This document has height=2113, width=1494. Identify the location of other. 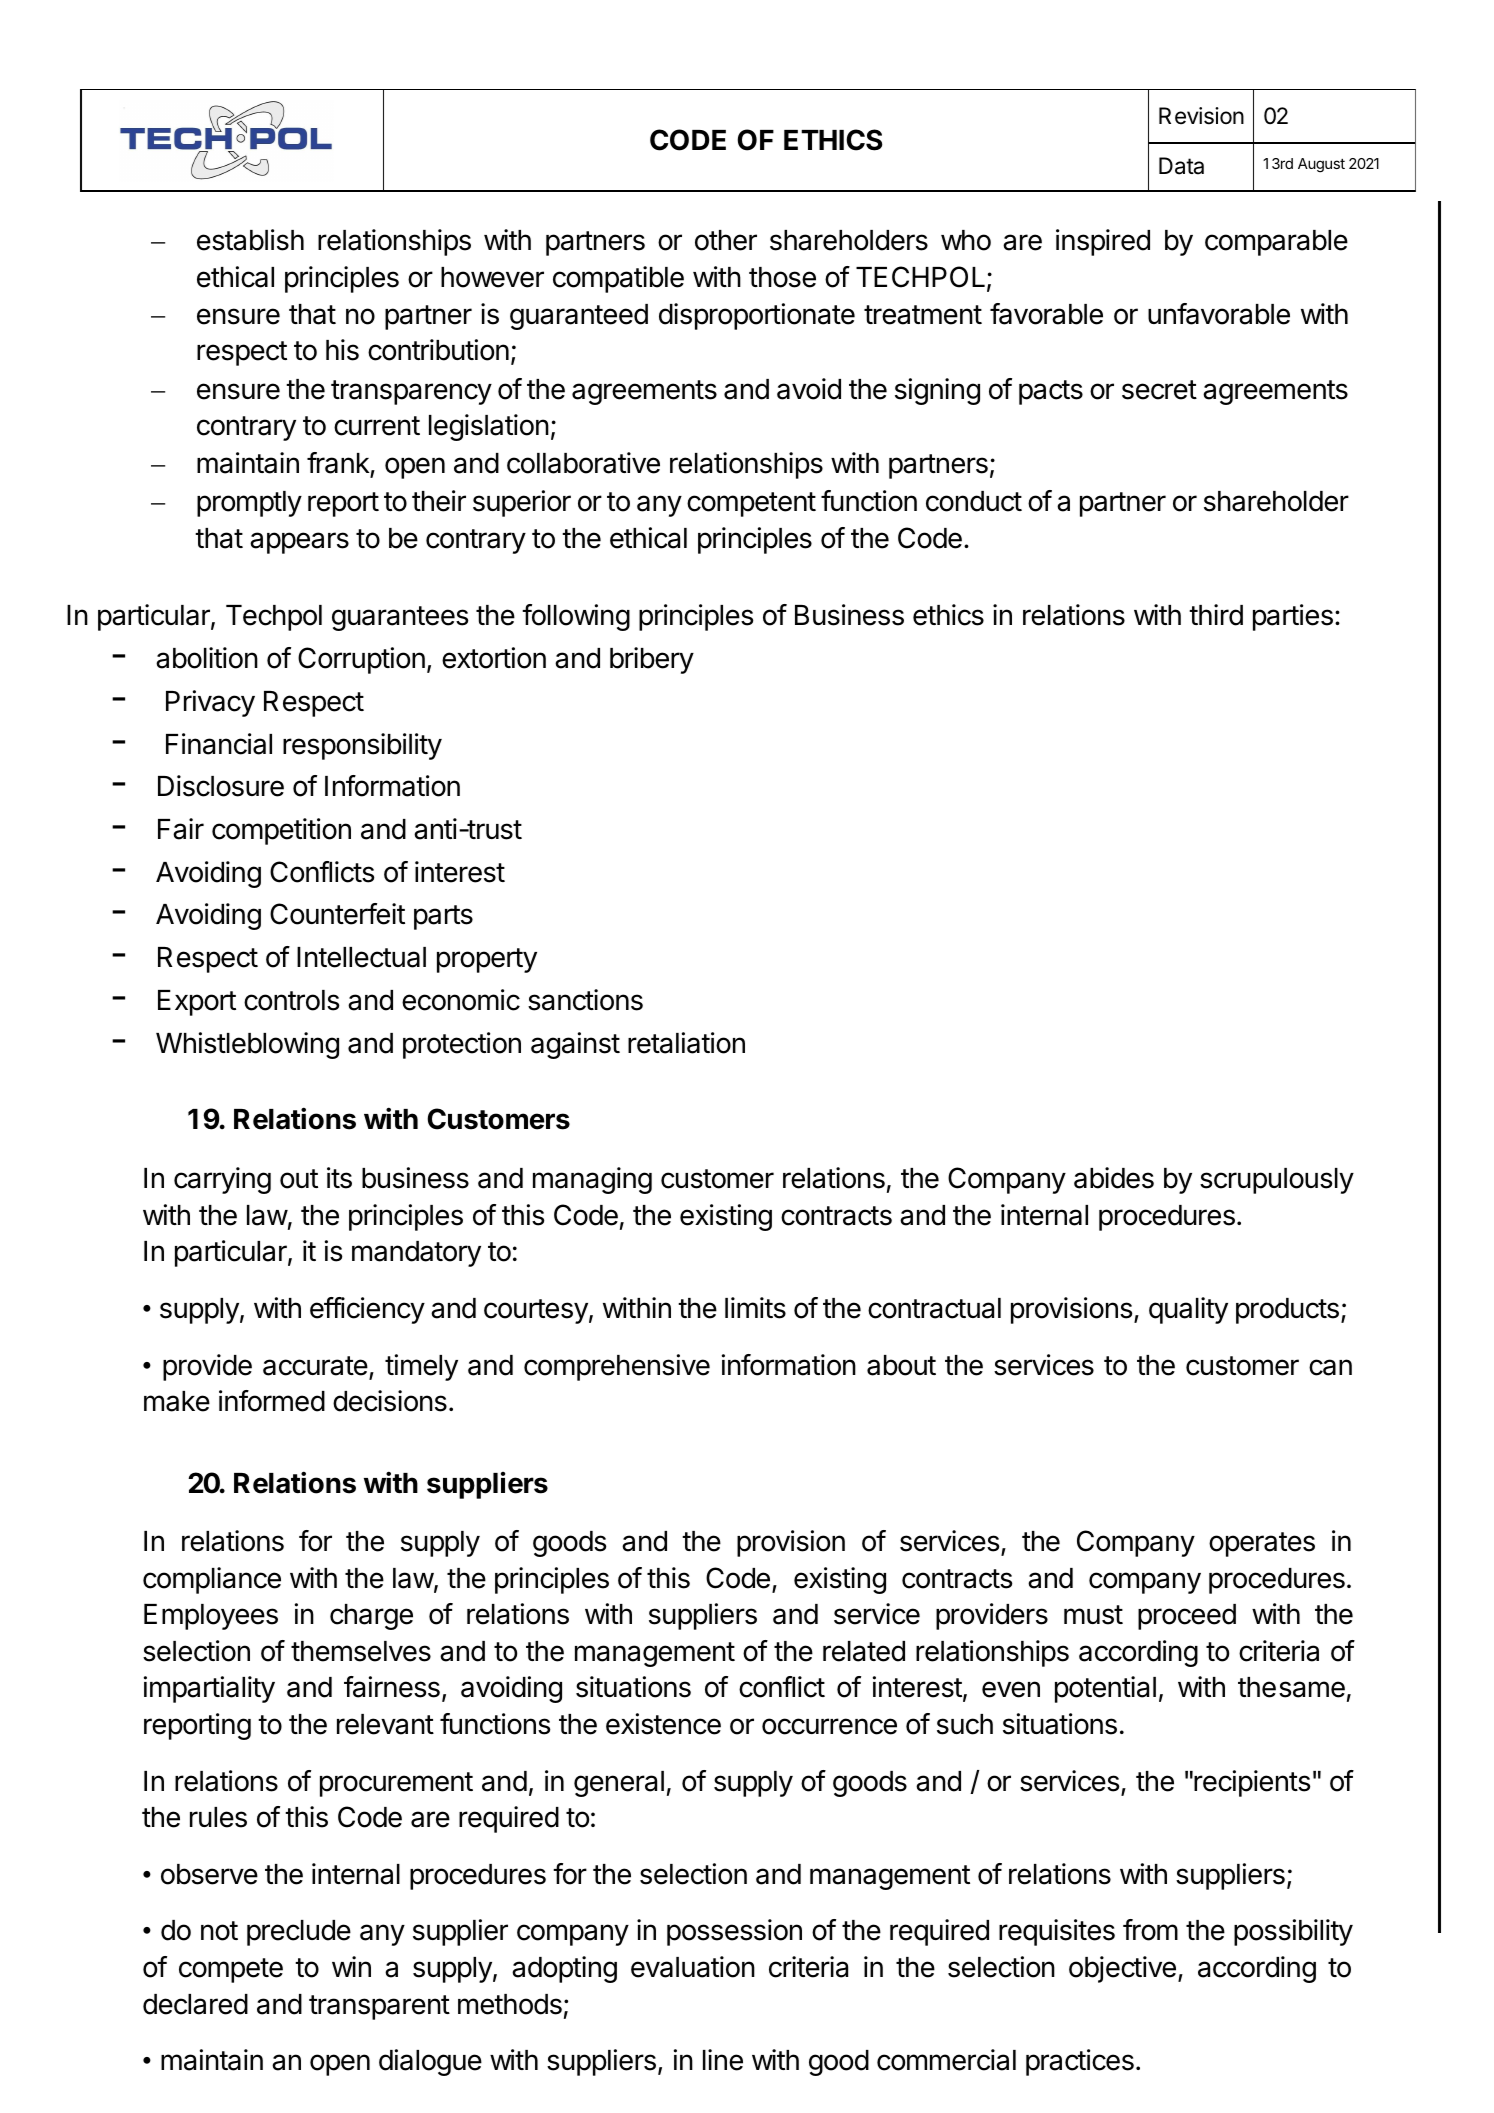
(726, 240).
